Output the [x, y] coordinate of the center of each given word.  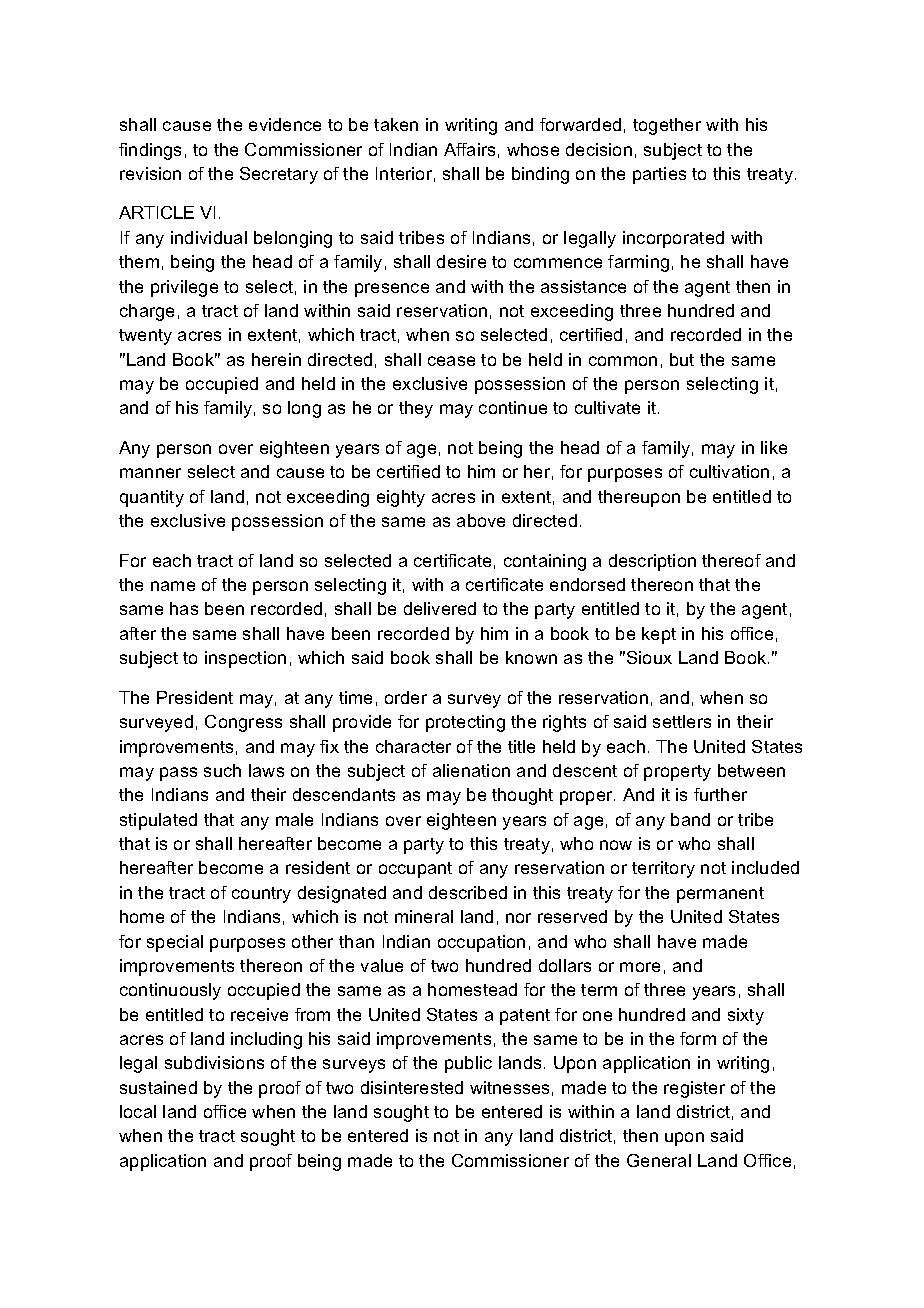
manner [150, 473]
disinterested [412, 1087]
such [222, 770]
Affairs [469, 149]
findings [150, 151]
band [690, 819]
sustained [158, 1087]
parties [659, 175]
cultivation [729, 471]
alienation [471, 770]
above [481, 520]
